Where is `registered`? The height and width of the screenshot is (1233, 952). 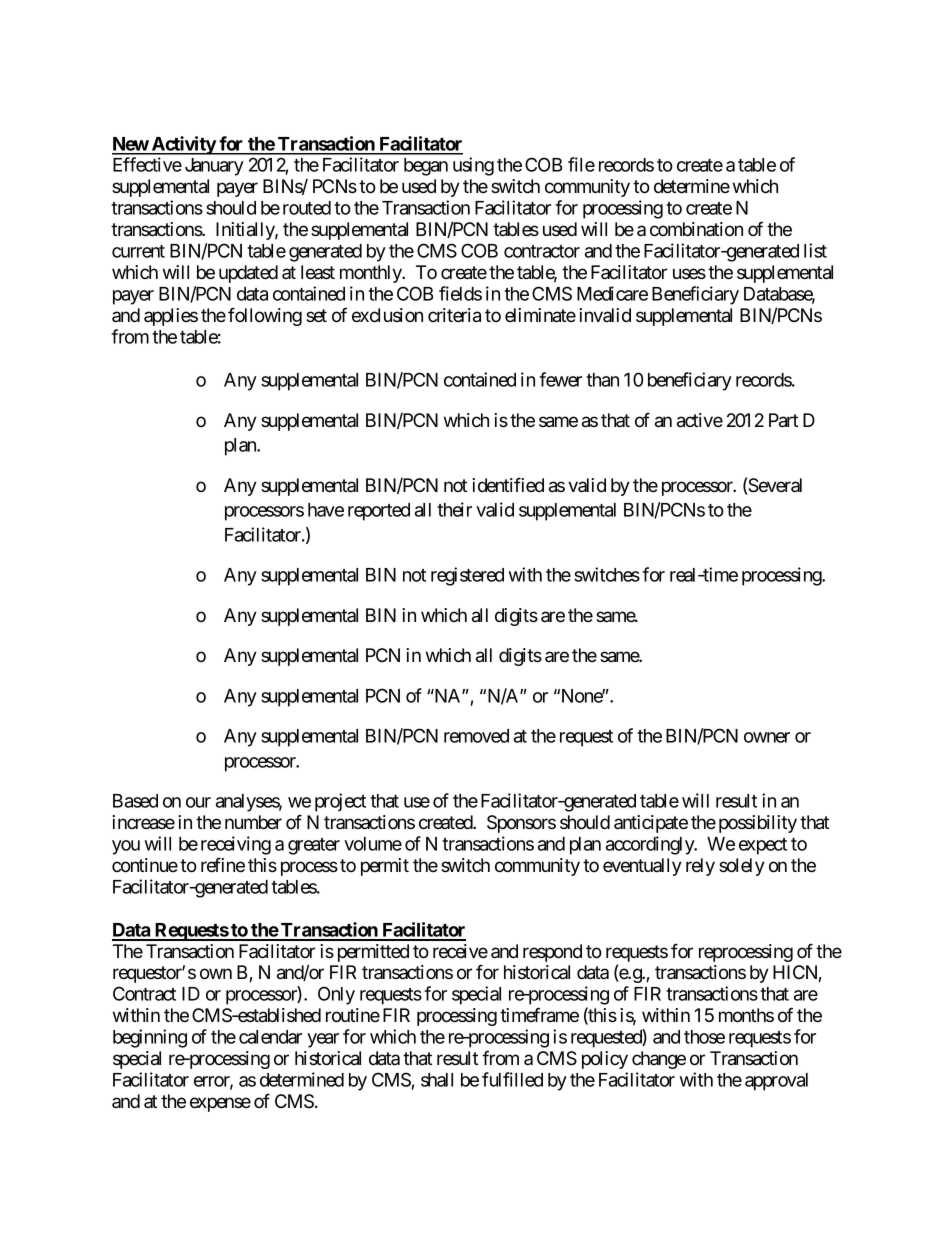 registered is located at coordinates (467, 576).
